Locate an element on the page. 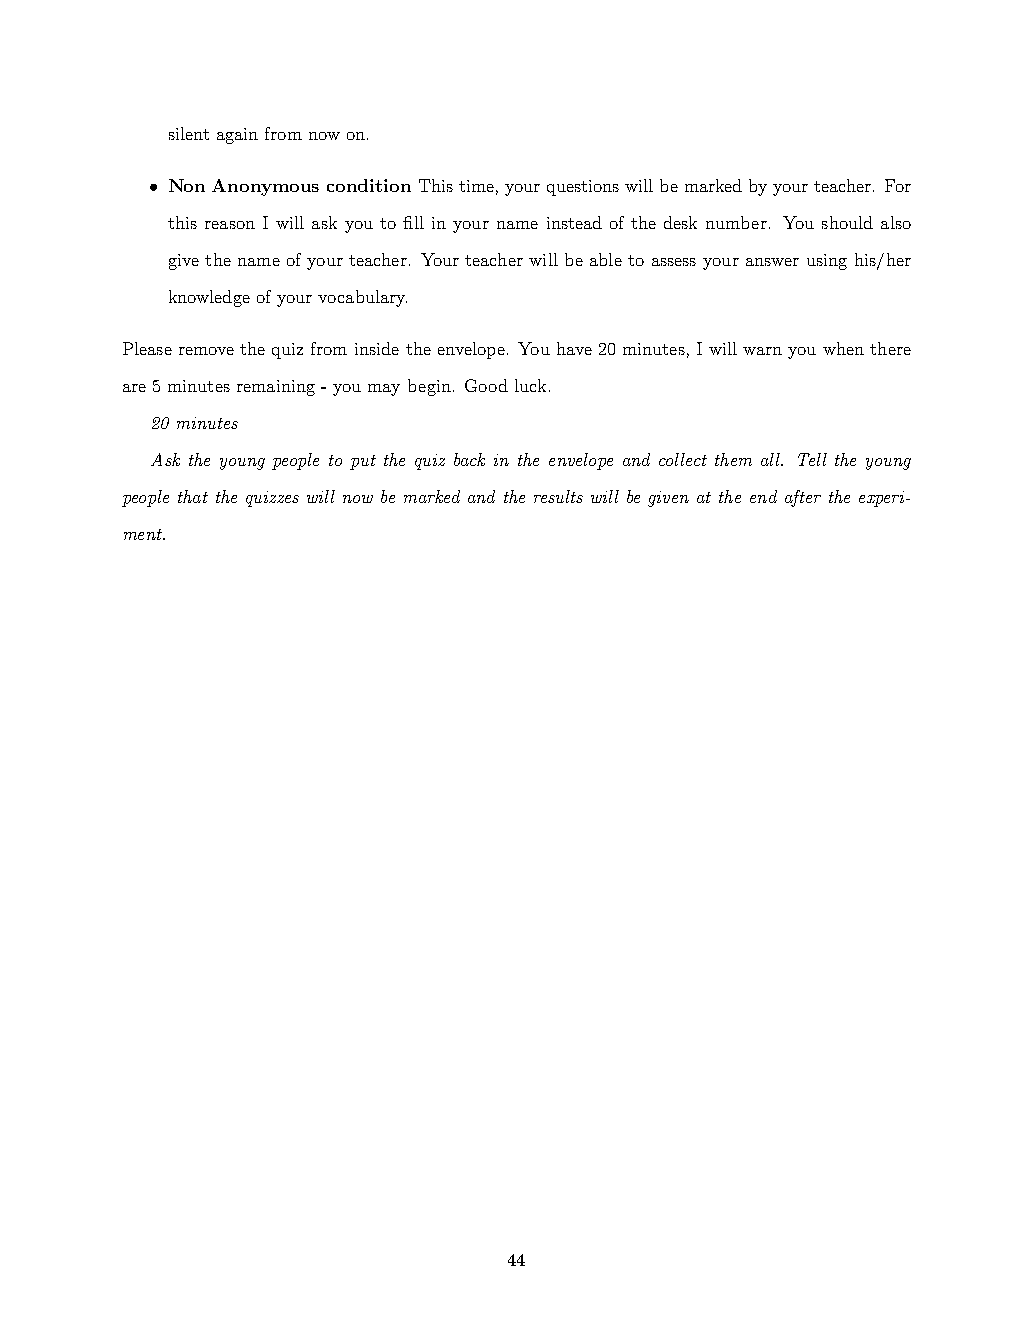 Image resolution: width=1033 pixels, height=1337 pixels. have is located at coordinates (574, 348).
